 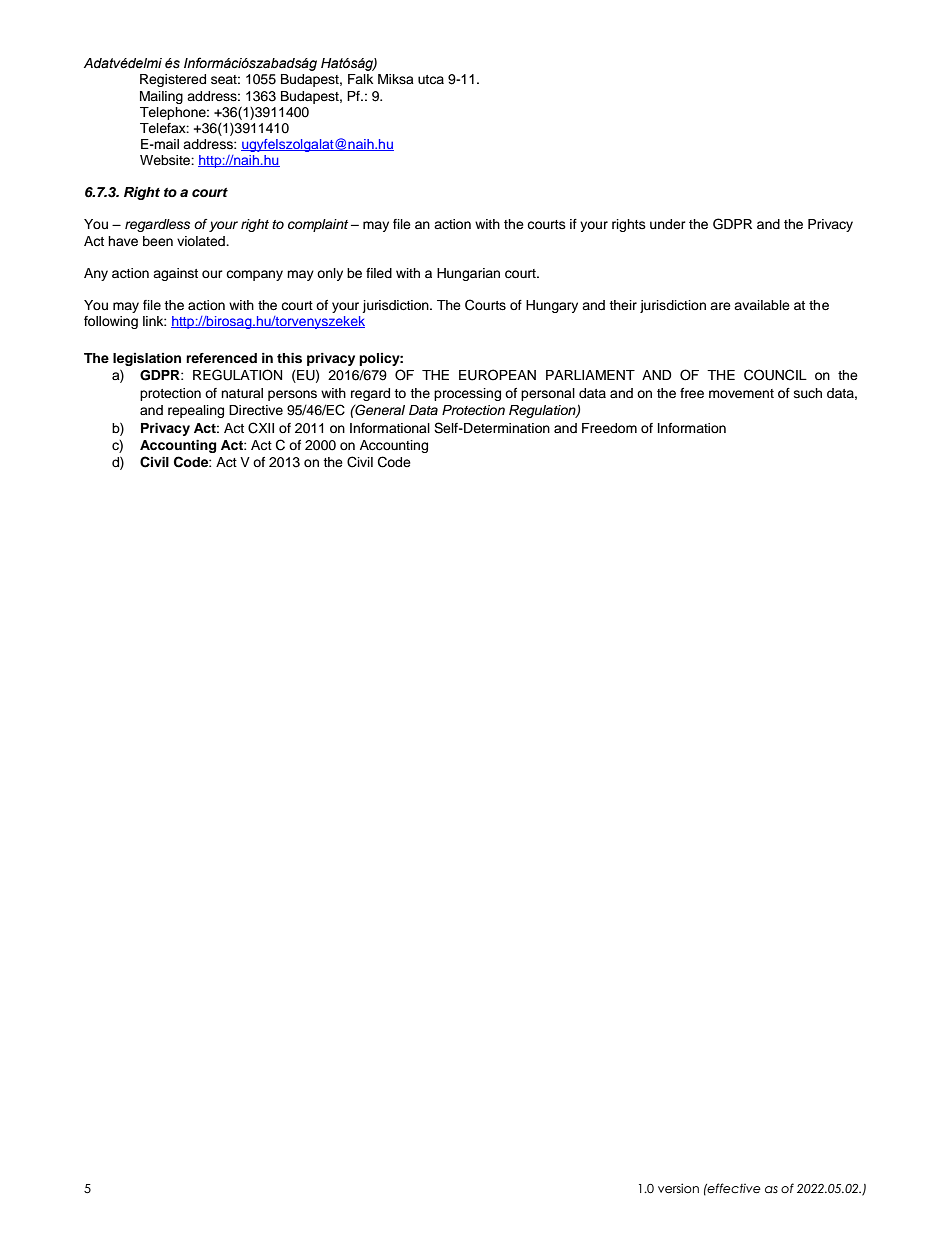 I want to click on processing, so click(x=467, y=394).
